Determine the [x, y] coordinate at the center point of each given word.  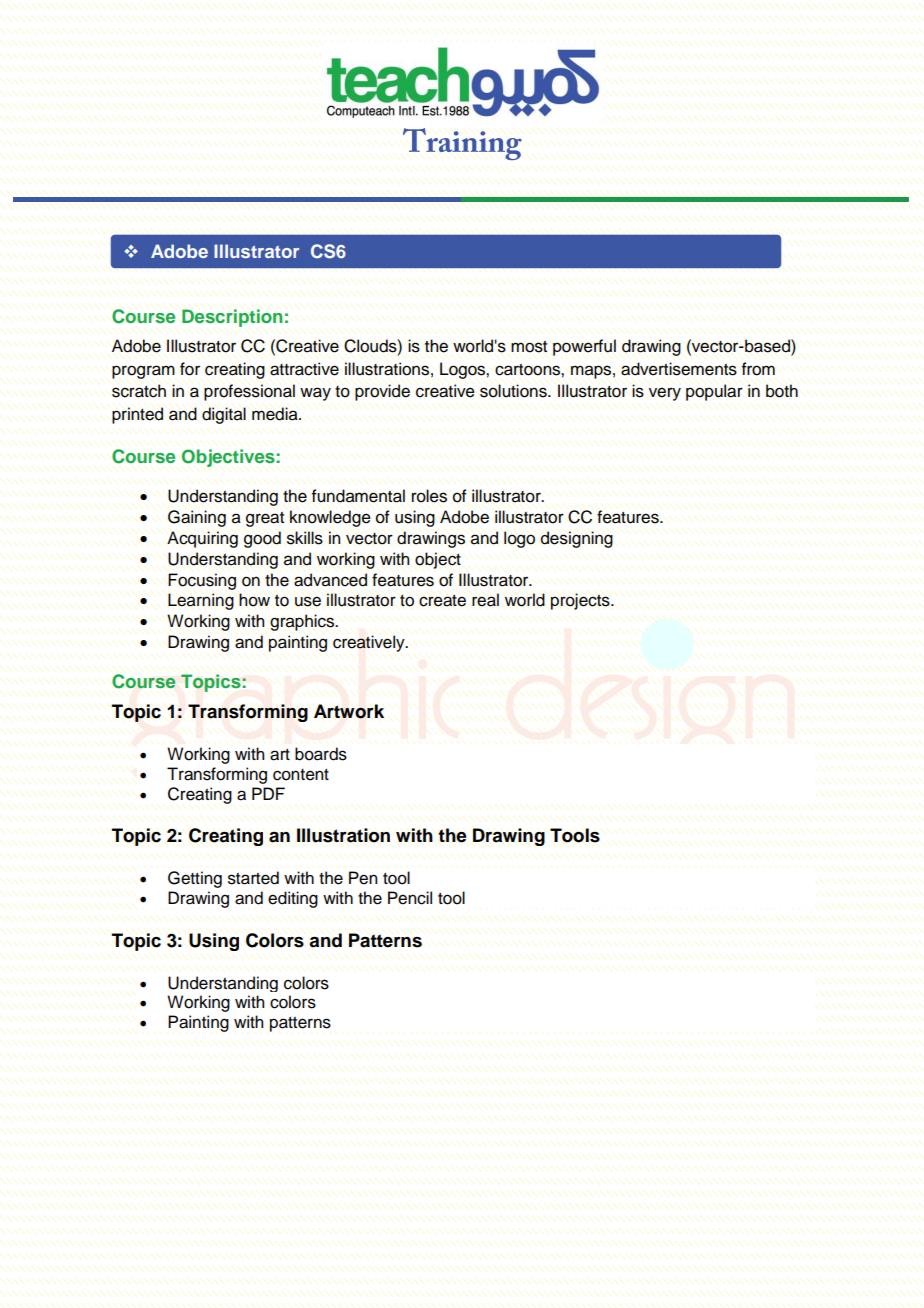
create [442, 600]
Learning [201, 601]
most [529, 347]
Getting [195, 879]
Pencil [410, 898]
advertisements [679, 369]
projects [581, 601]
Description [232, 318]
